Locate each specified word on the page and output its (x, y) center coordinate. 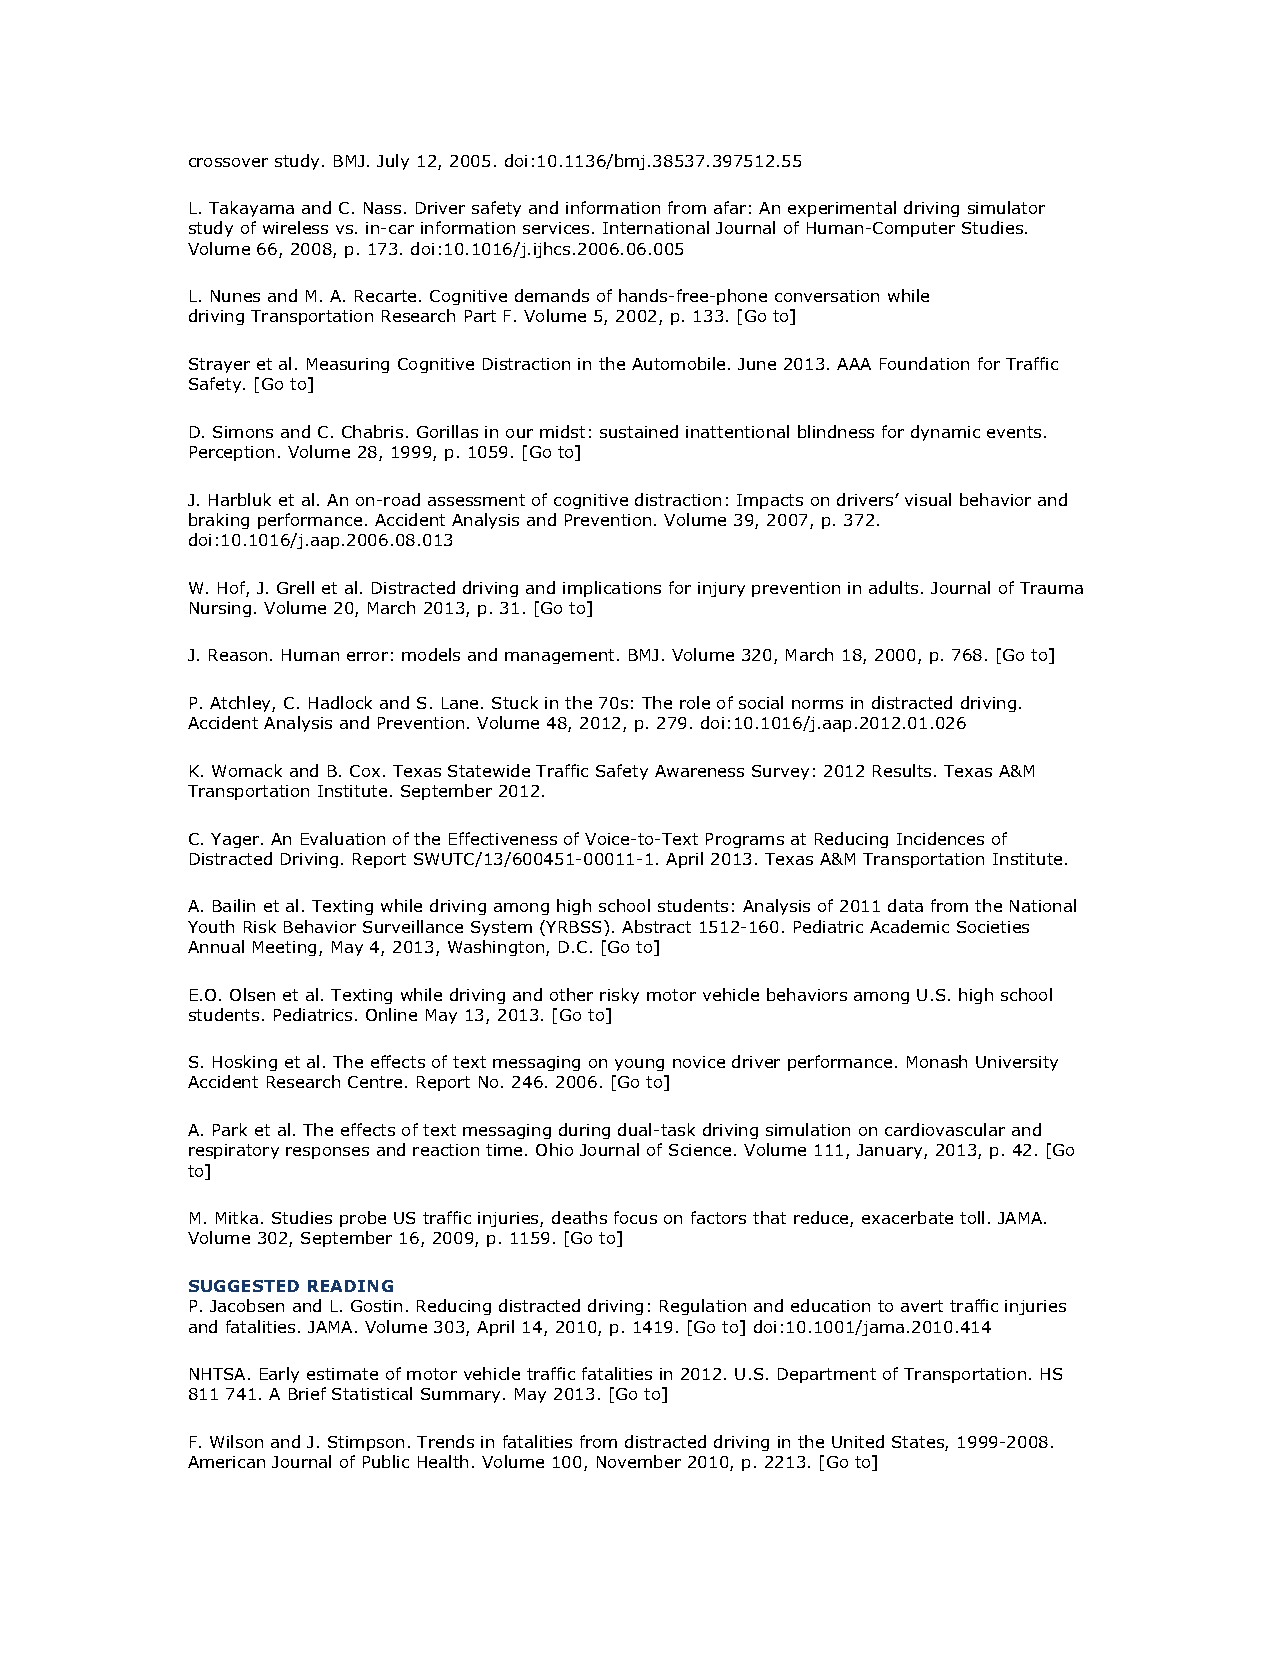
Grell (295, 587)
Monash (937, 1061)
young (639, 1065)
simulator (1006, 207)
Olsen (252, 994)
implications (612, 589)
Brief (307, 1393)
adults (893, 587)
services (556, 228)
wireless (295, 227)
